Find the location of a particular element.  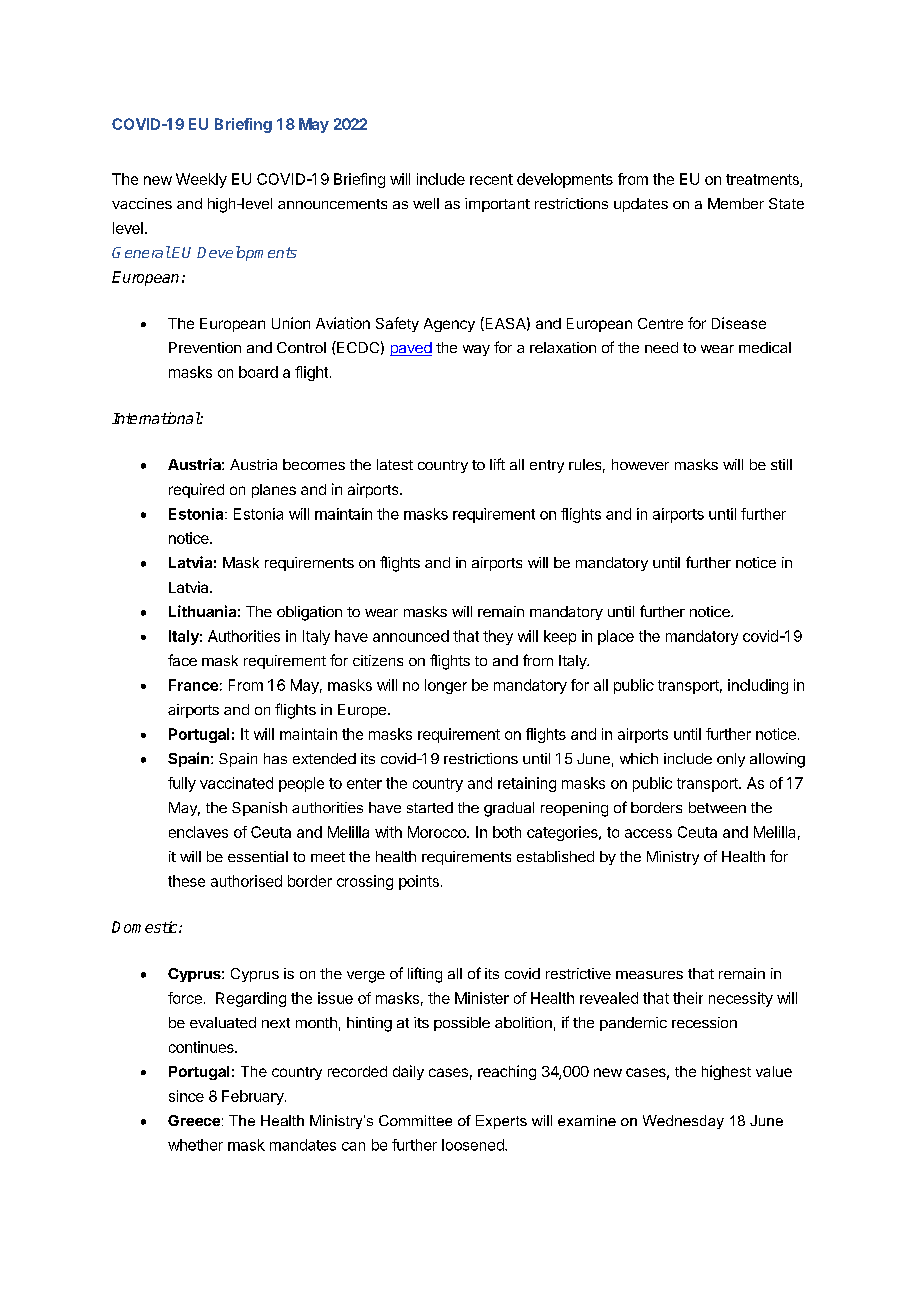

important is located at coordinates (497, 205).
